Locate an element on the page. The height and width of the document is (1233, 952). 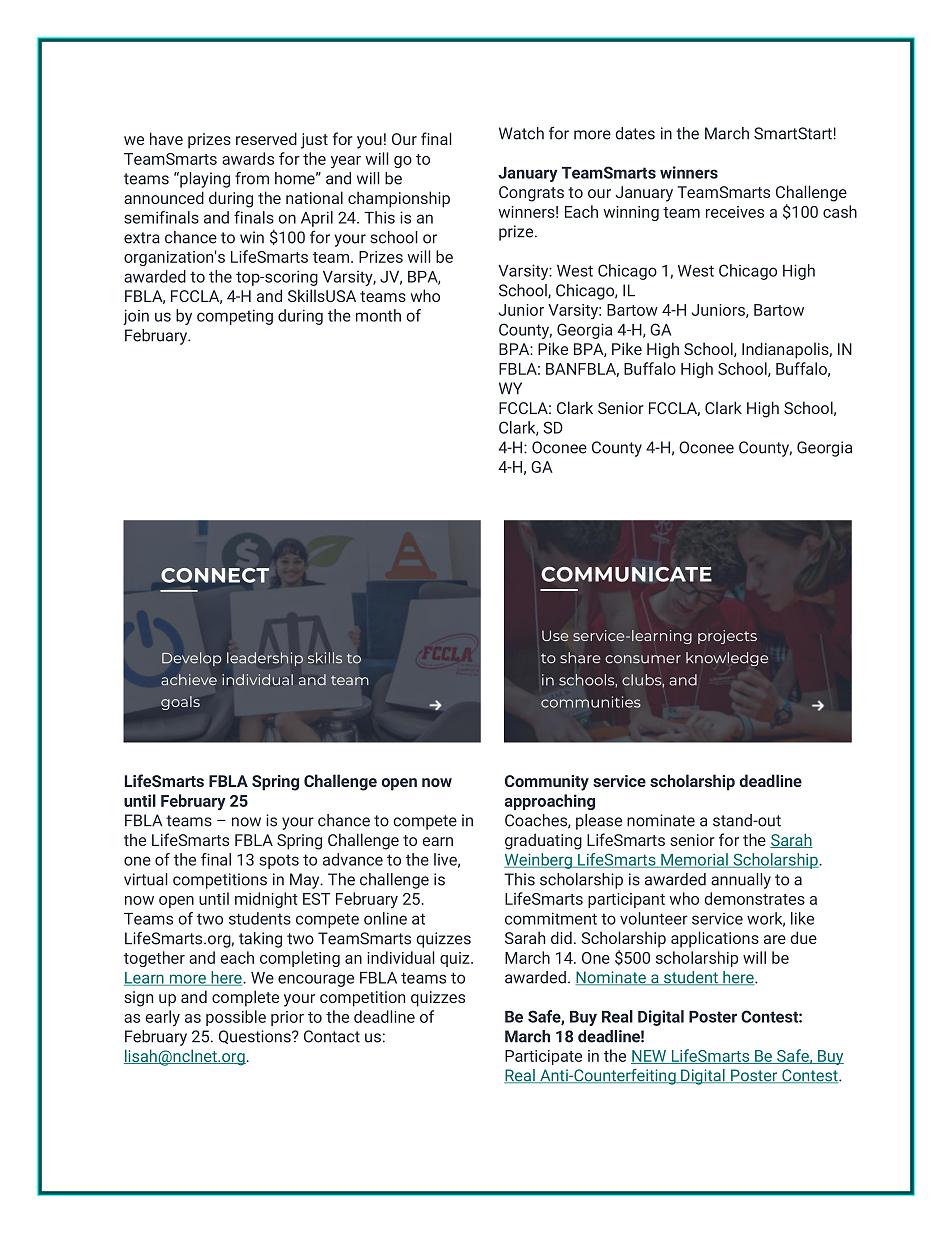
awards is located at coordinates (248, 158).
